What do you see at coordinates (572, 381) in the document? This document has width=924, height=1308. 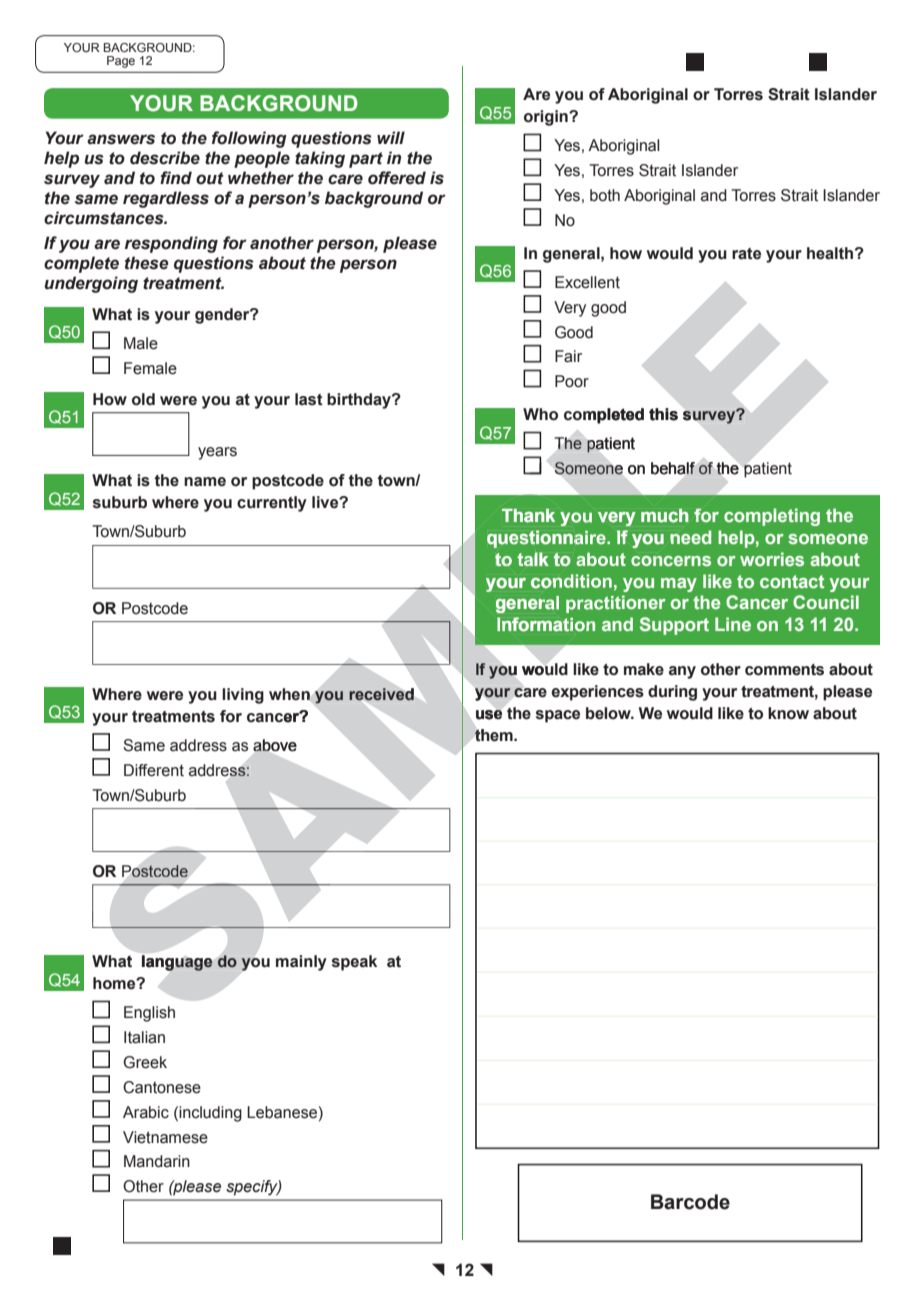 I see `Poor` at bounding box center [572, 381].
